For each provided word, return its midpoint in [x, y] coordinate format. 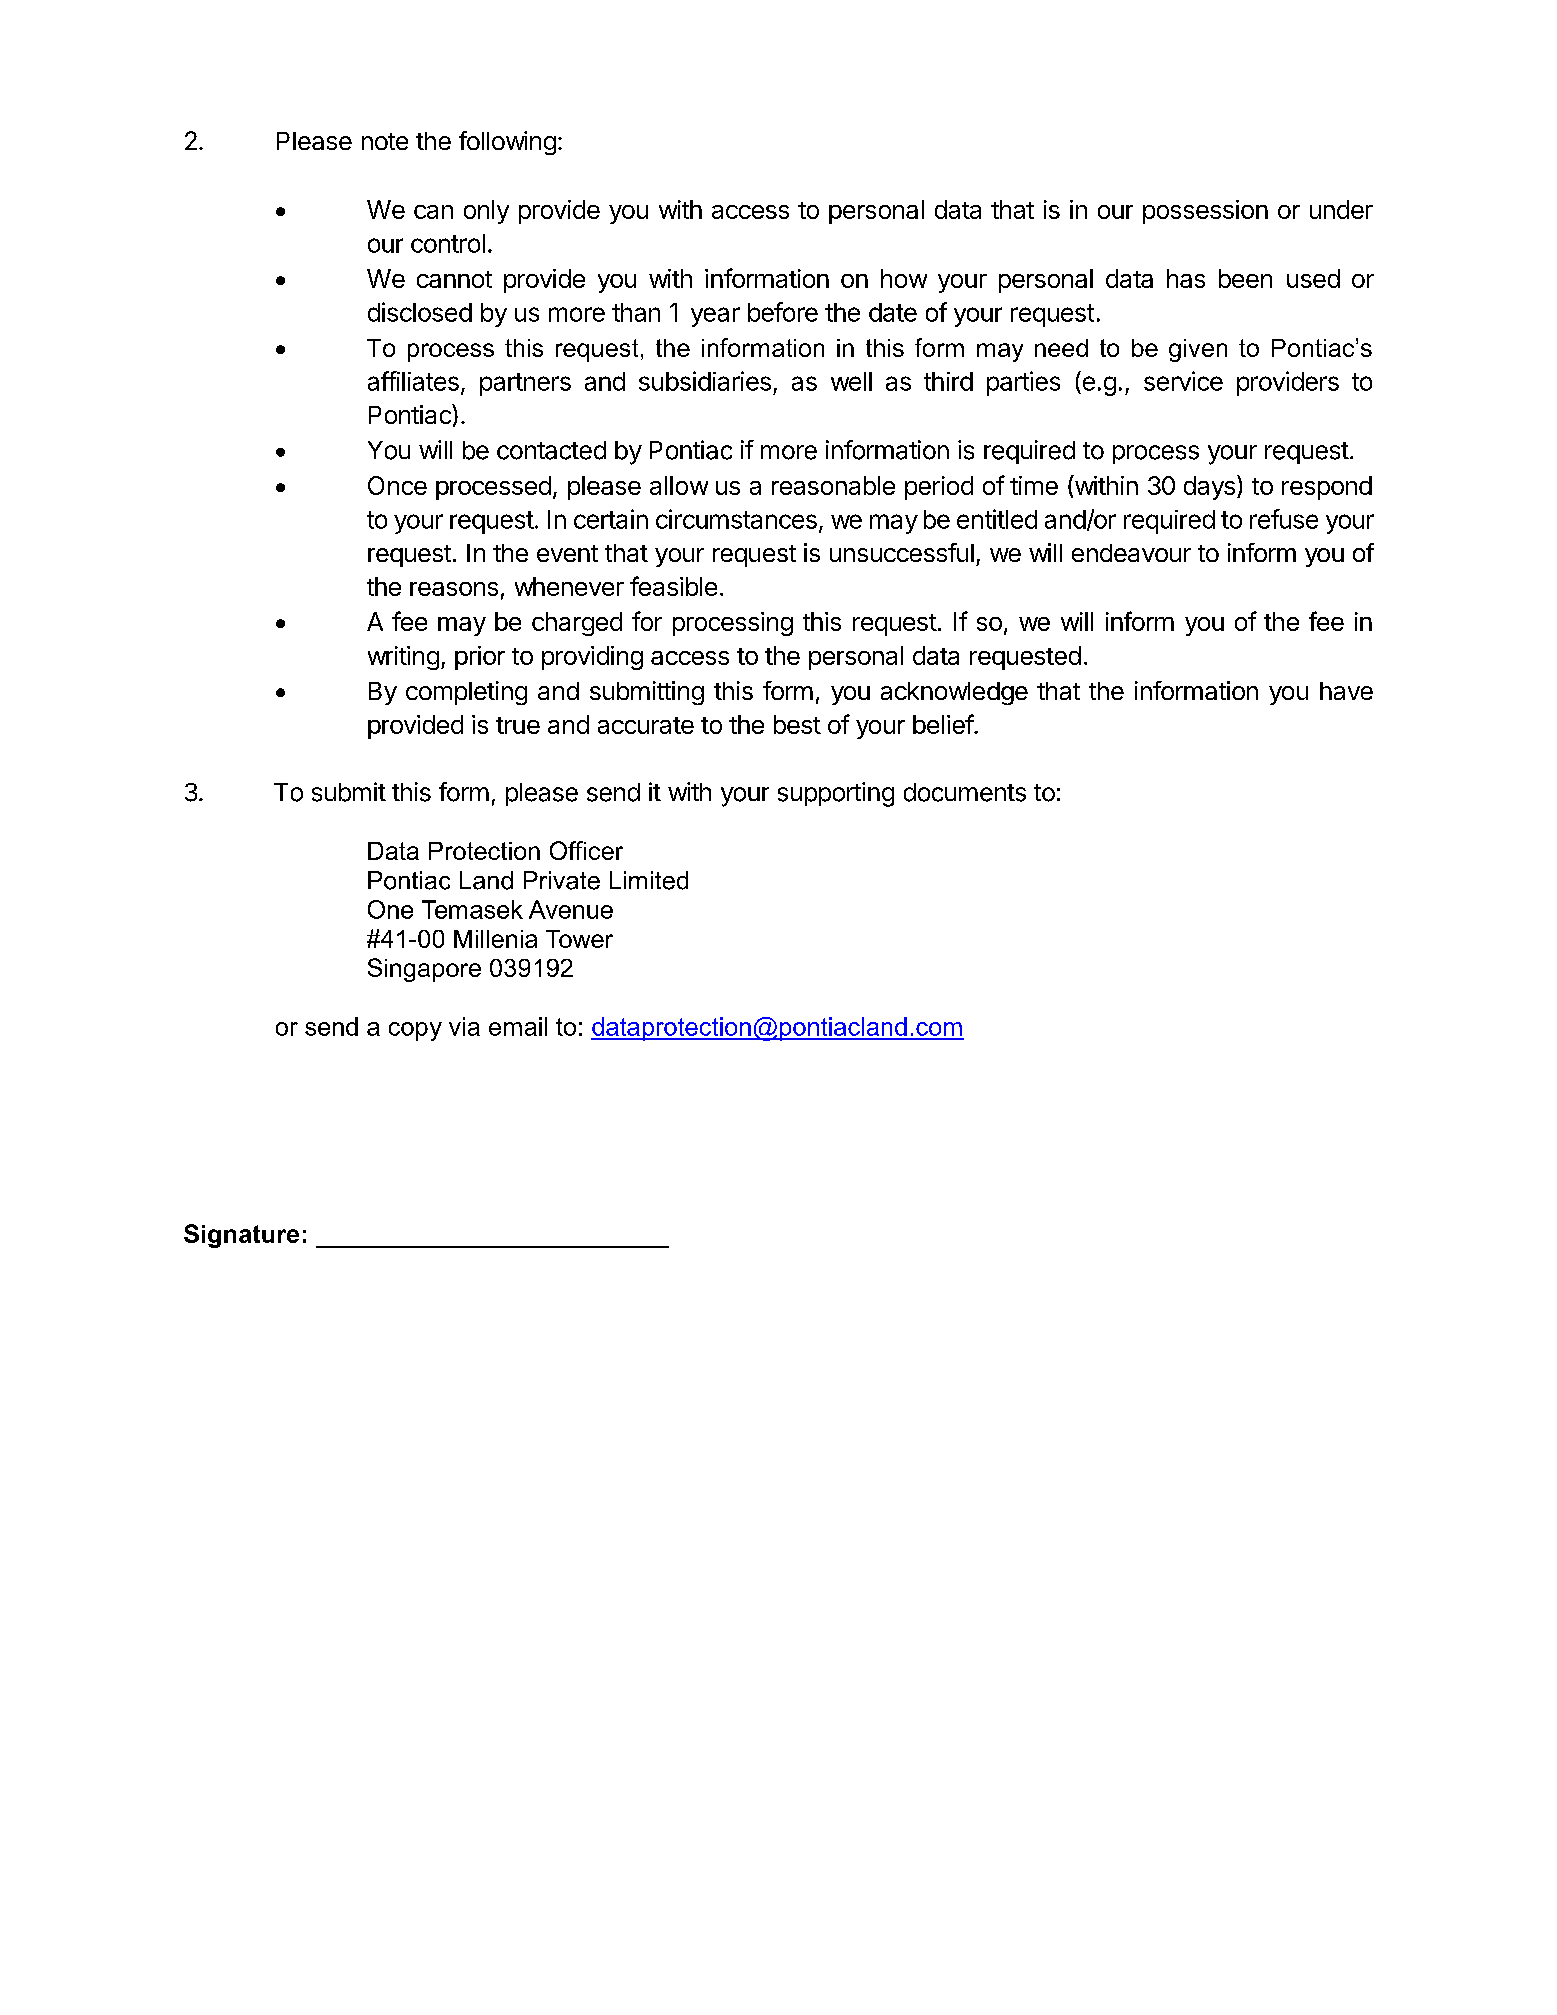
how [904, 278]
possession [1205, 212]
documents [965, 792]
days [1209, 488]
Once [397, 485]
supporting [836, 794]
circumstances [736, 519]
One [390, 909]
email [518, 1026]
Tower [579, 939]
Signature [241, 1236]
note [385, 141]
